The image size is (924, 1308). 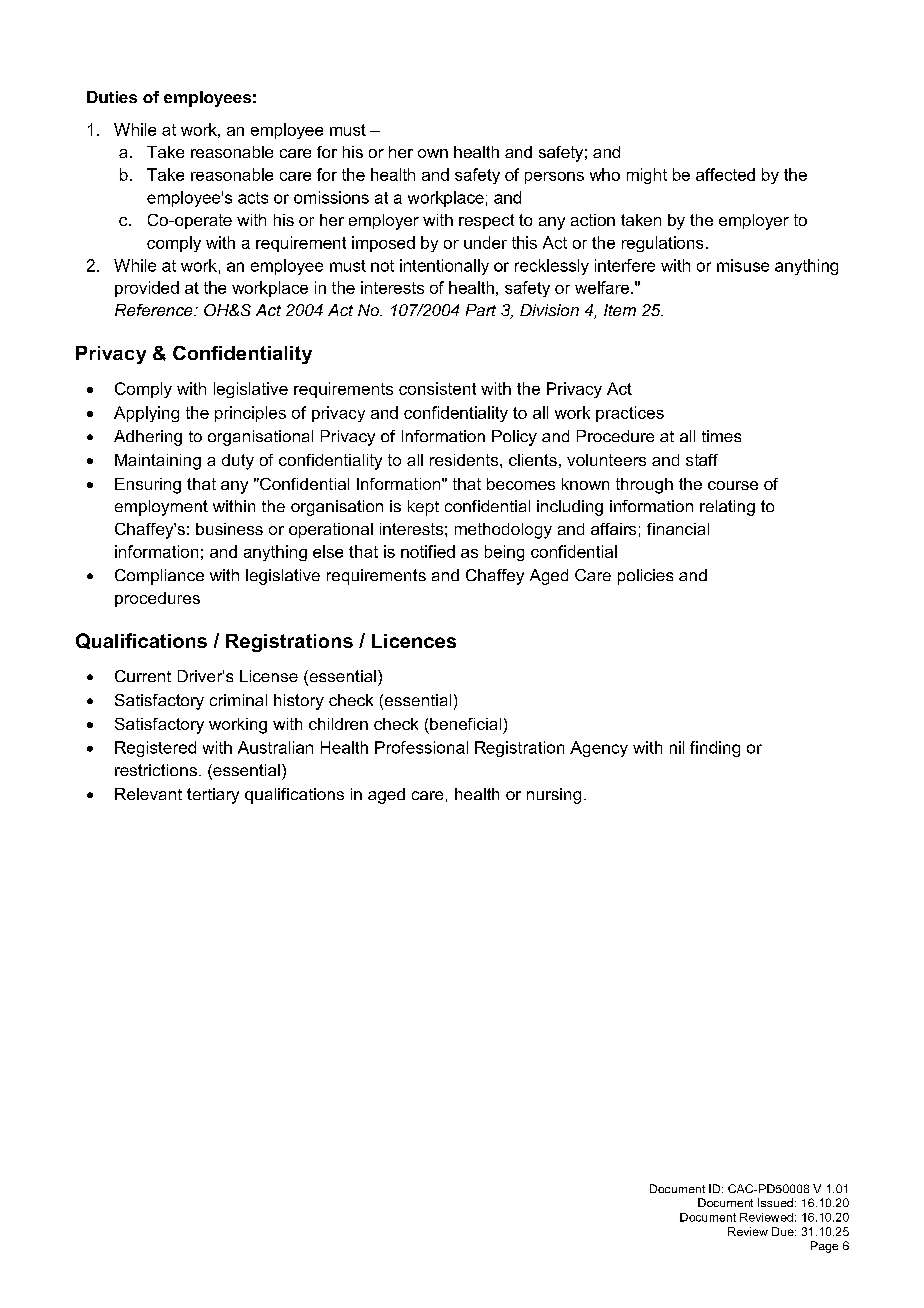 What do you see at coordinates (554, 178) in the screenshot?
I see `persons` at bounding box center [554, 178].
